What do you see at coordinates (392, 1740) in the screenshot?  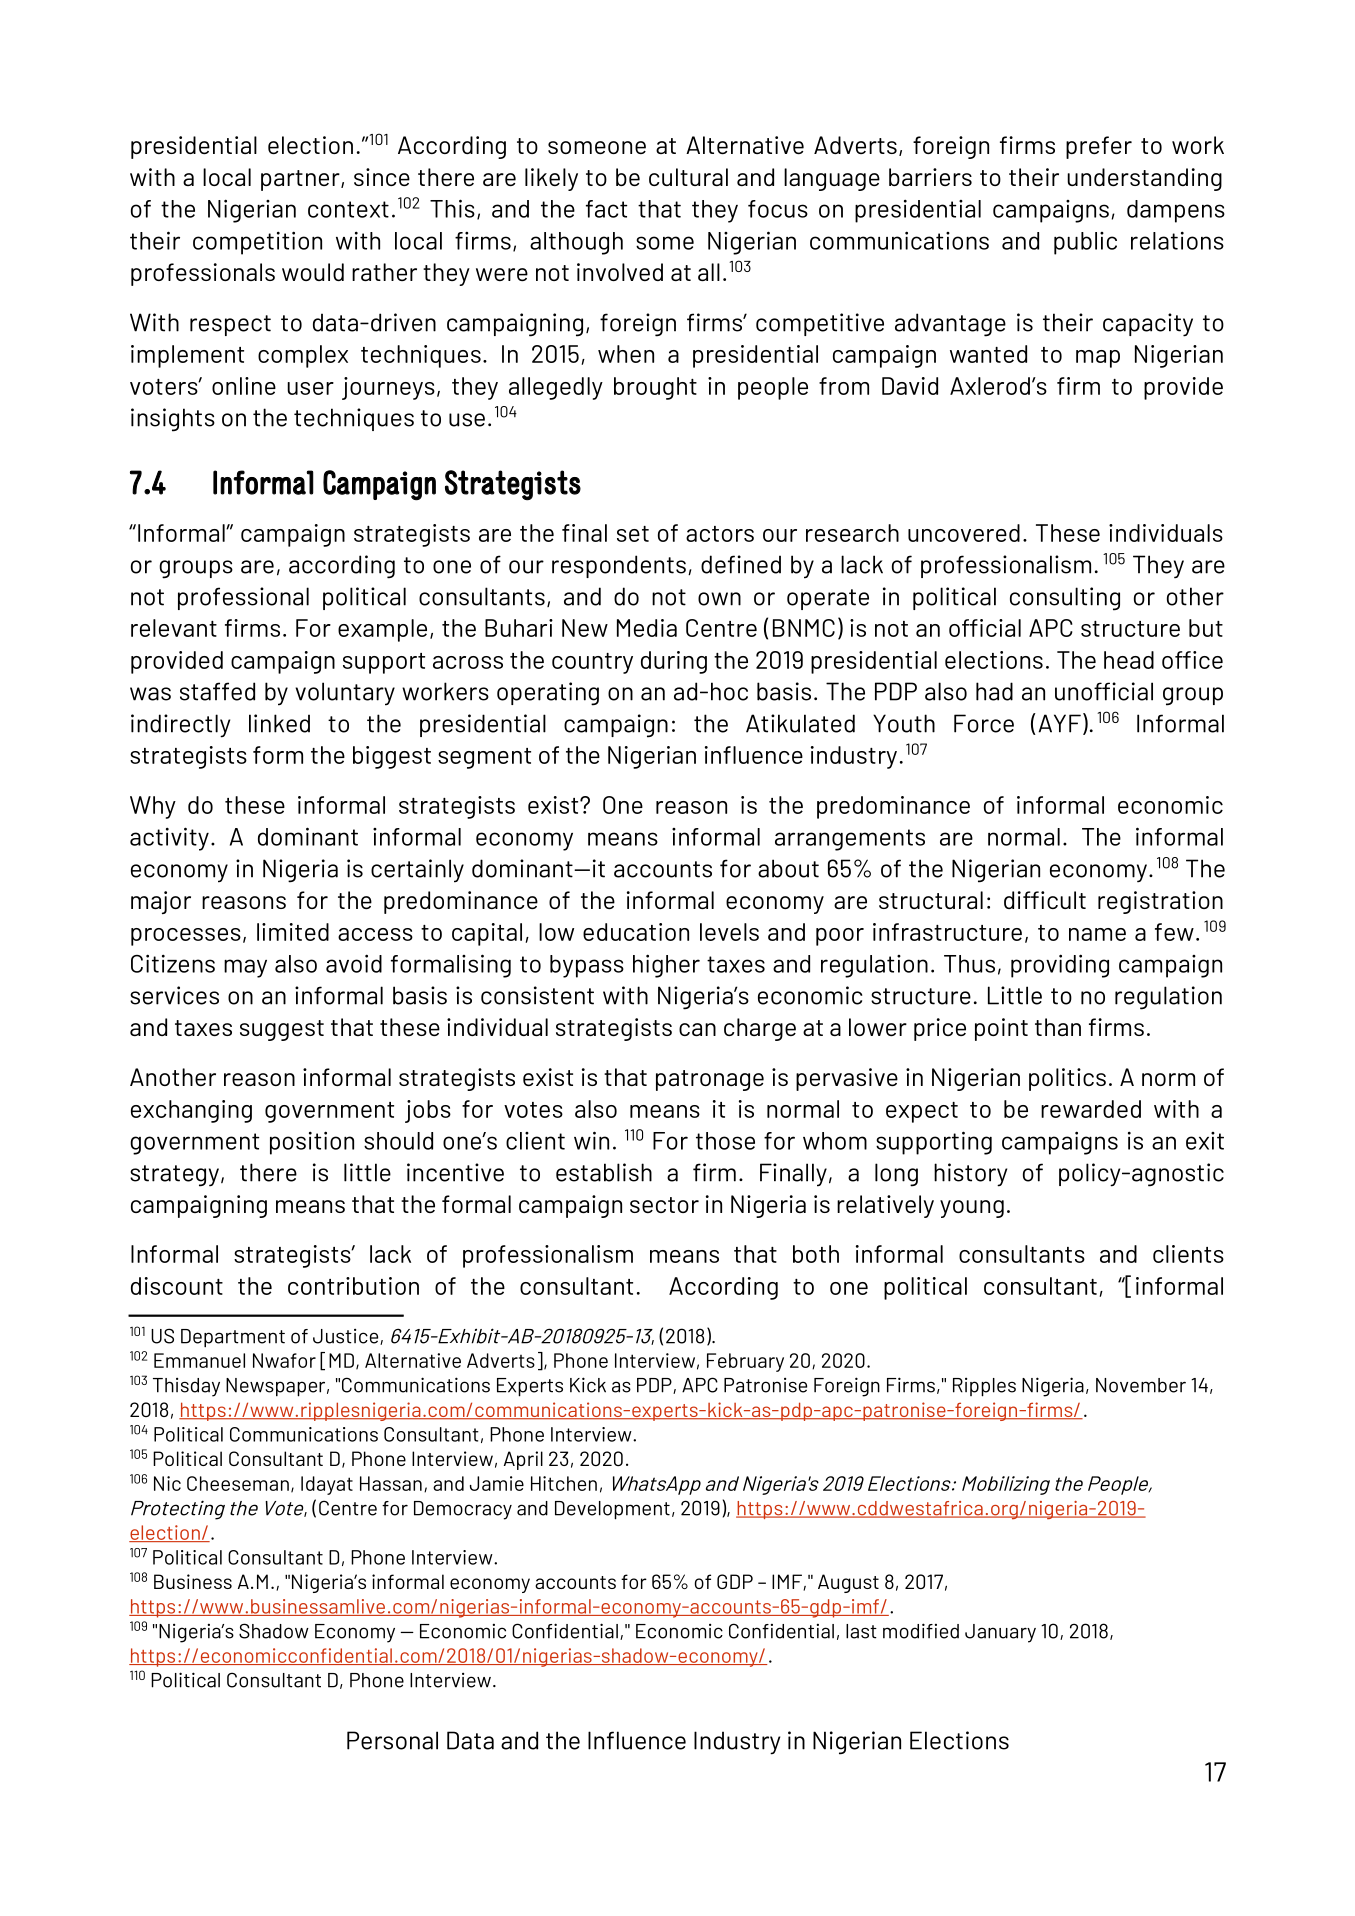 I see `Personal` at bounding box center [392, 1740].
